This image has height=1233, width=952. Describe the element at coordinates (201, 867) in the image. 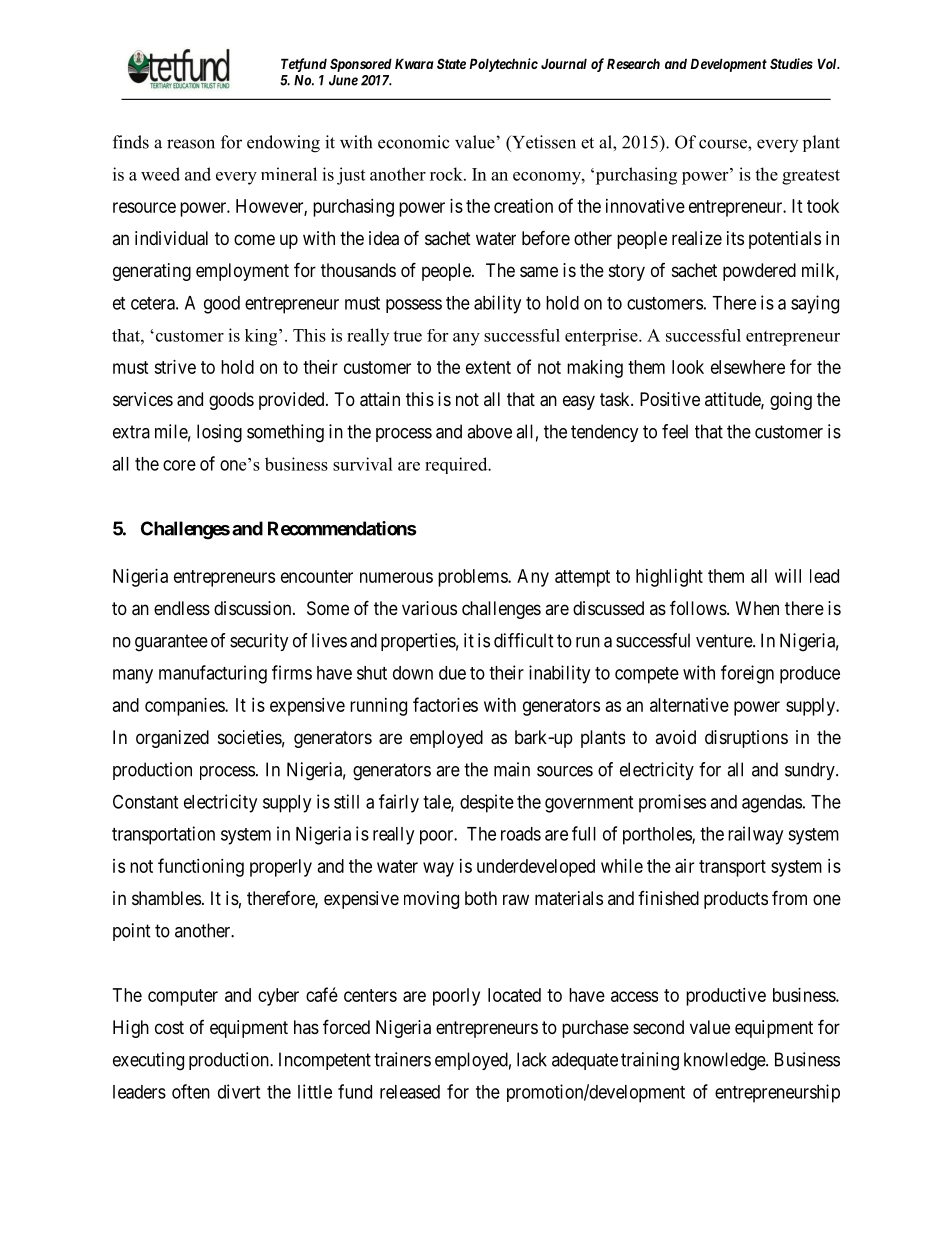

I see `functioning` at that location.
